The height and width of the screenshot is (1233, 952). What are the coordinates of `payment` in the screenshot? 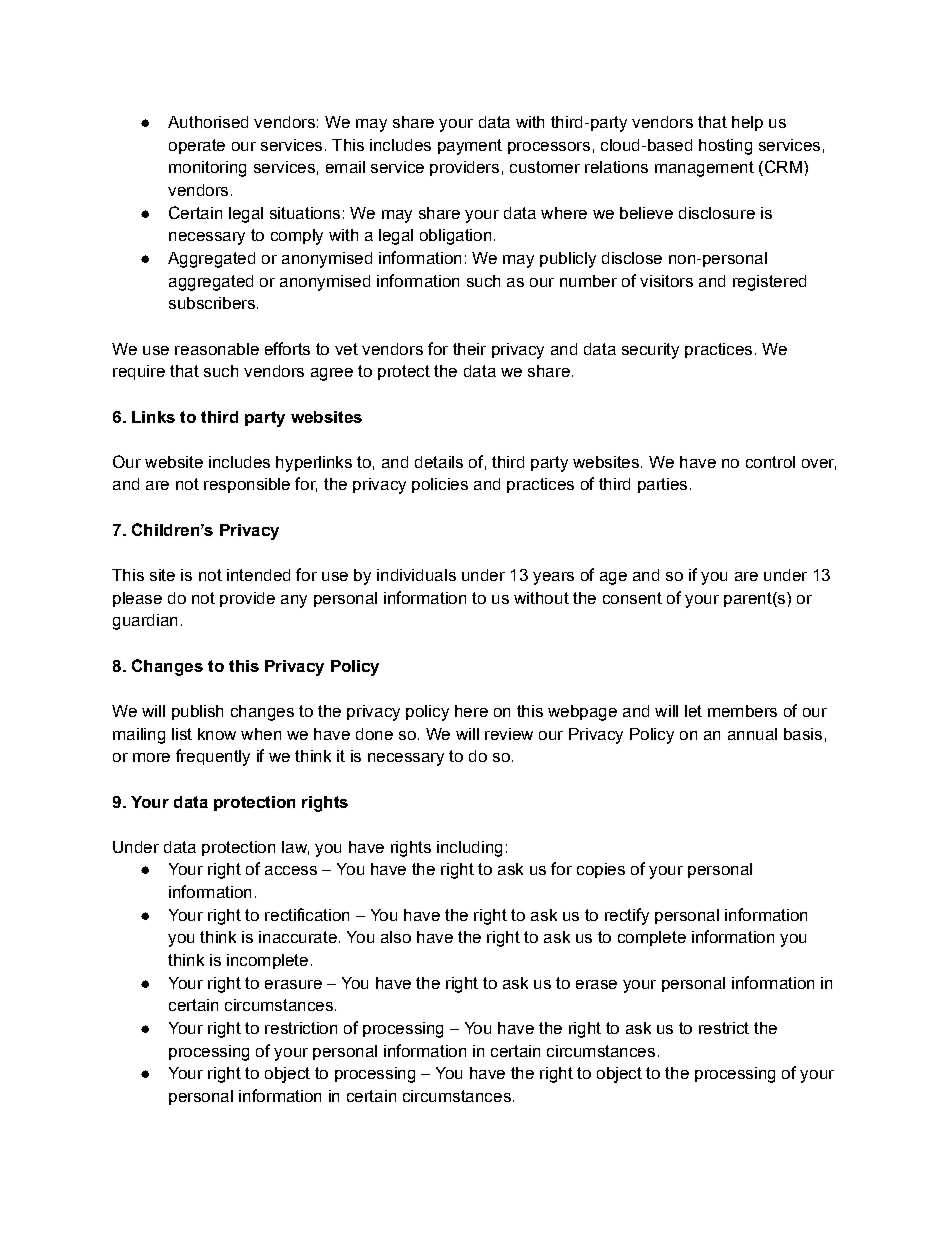 It's located at (470, 147).
